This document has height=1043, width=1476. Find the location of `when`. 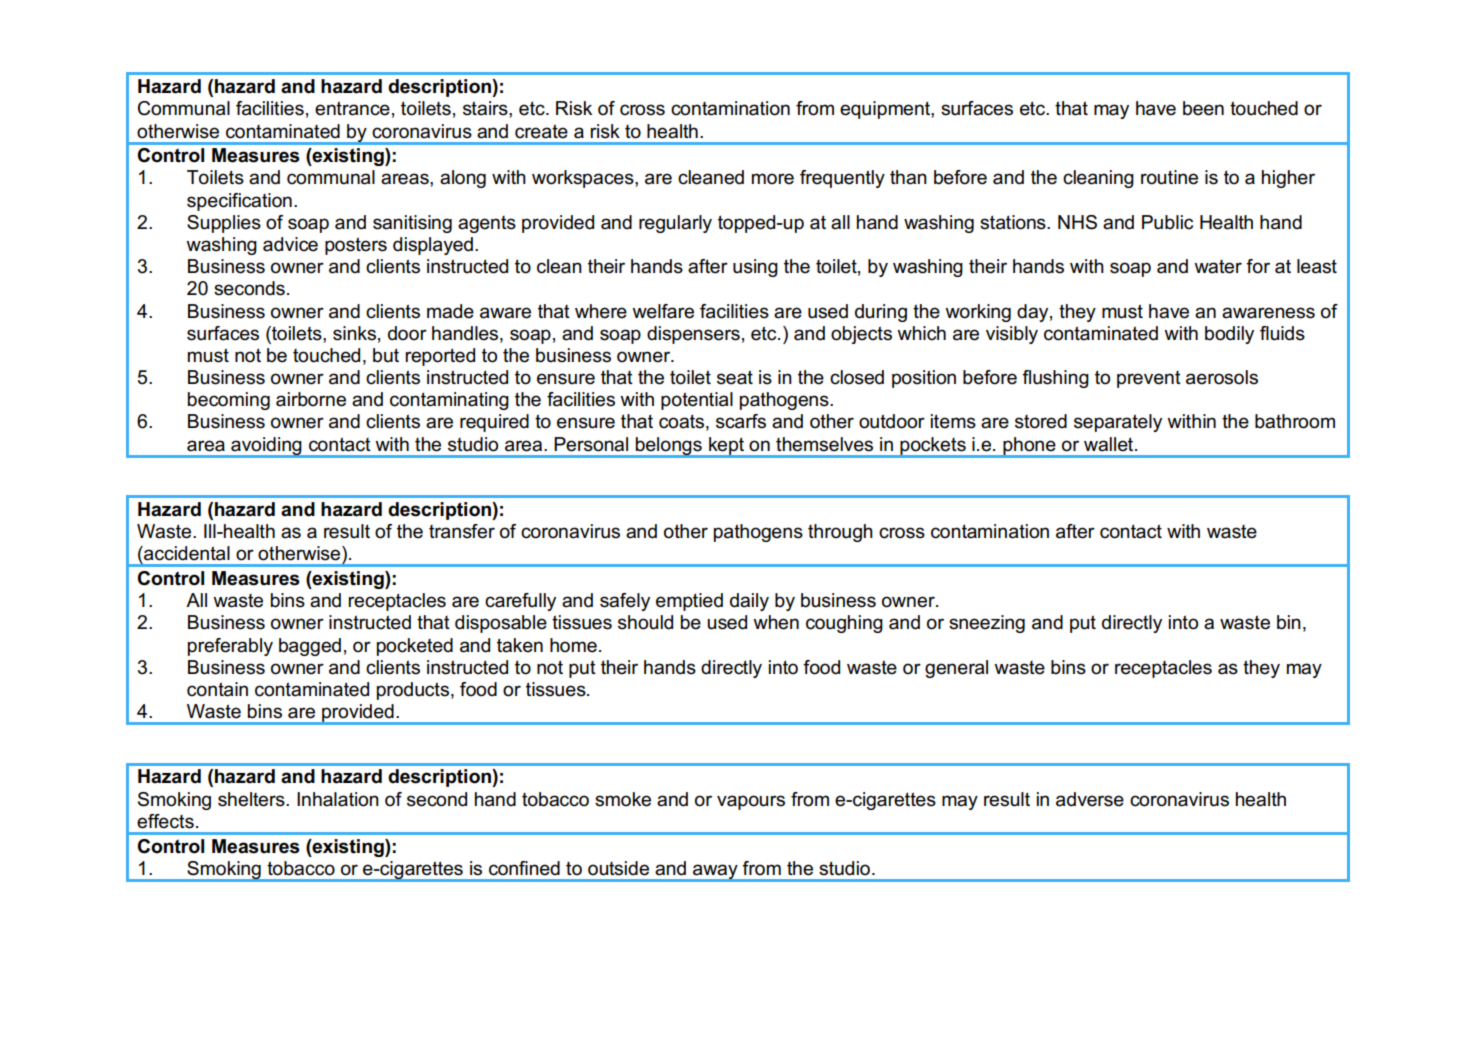

when is located at coordinates (776, 622).
